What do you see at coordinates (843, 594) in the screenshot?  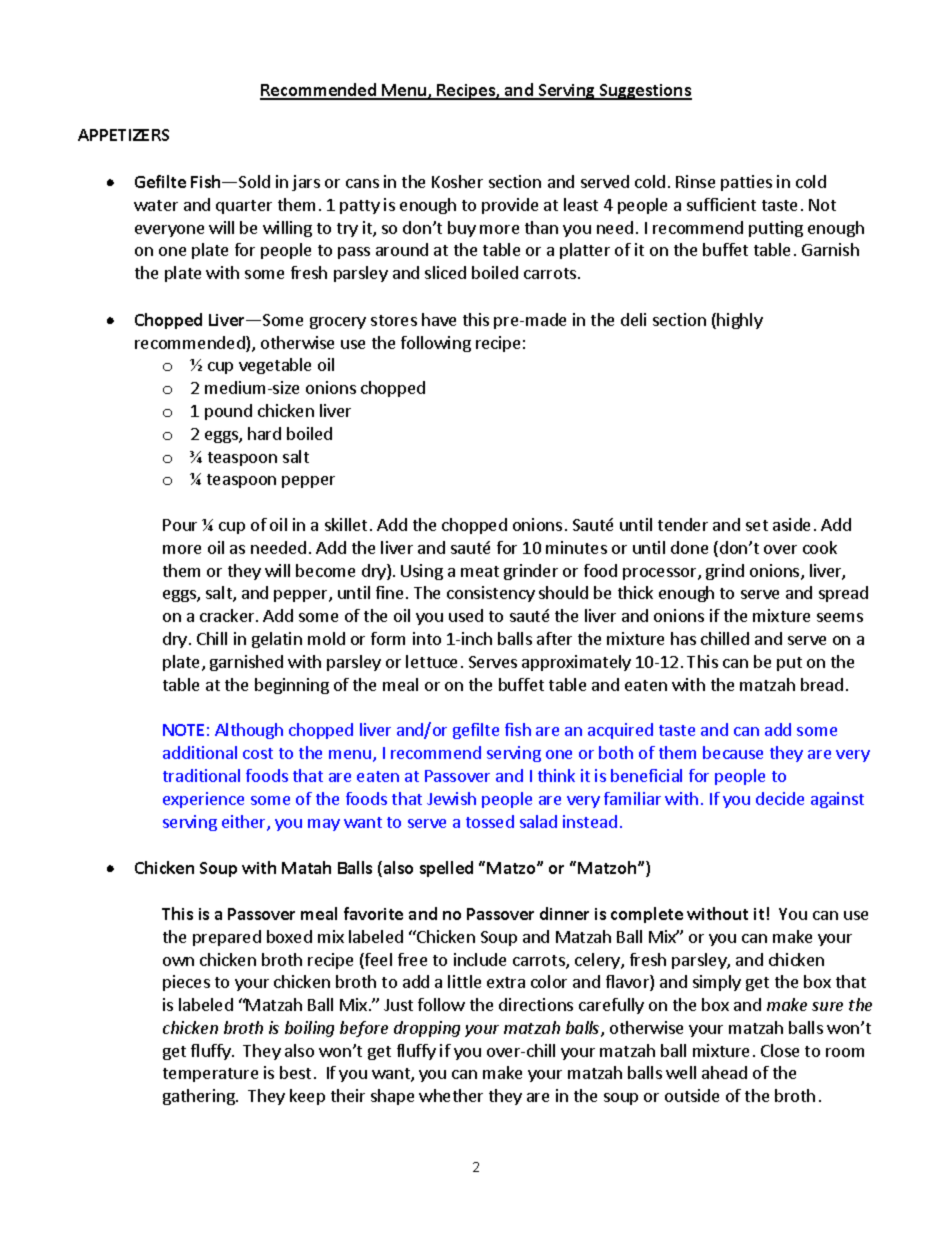 I see `spread` at bounding box center [843, 594].
